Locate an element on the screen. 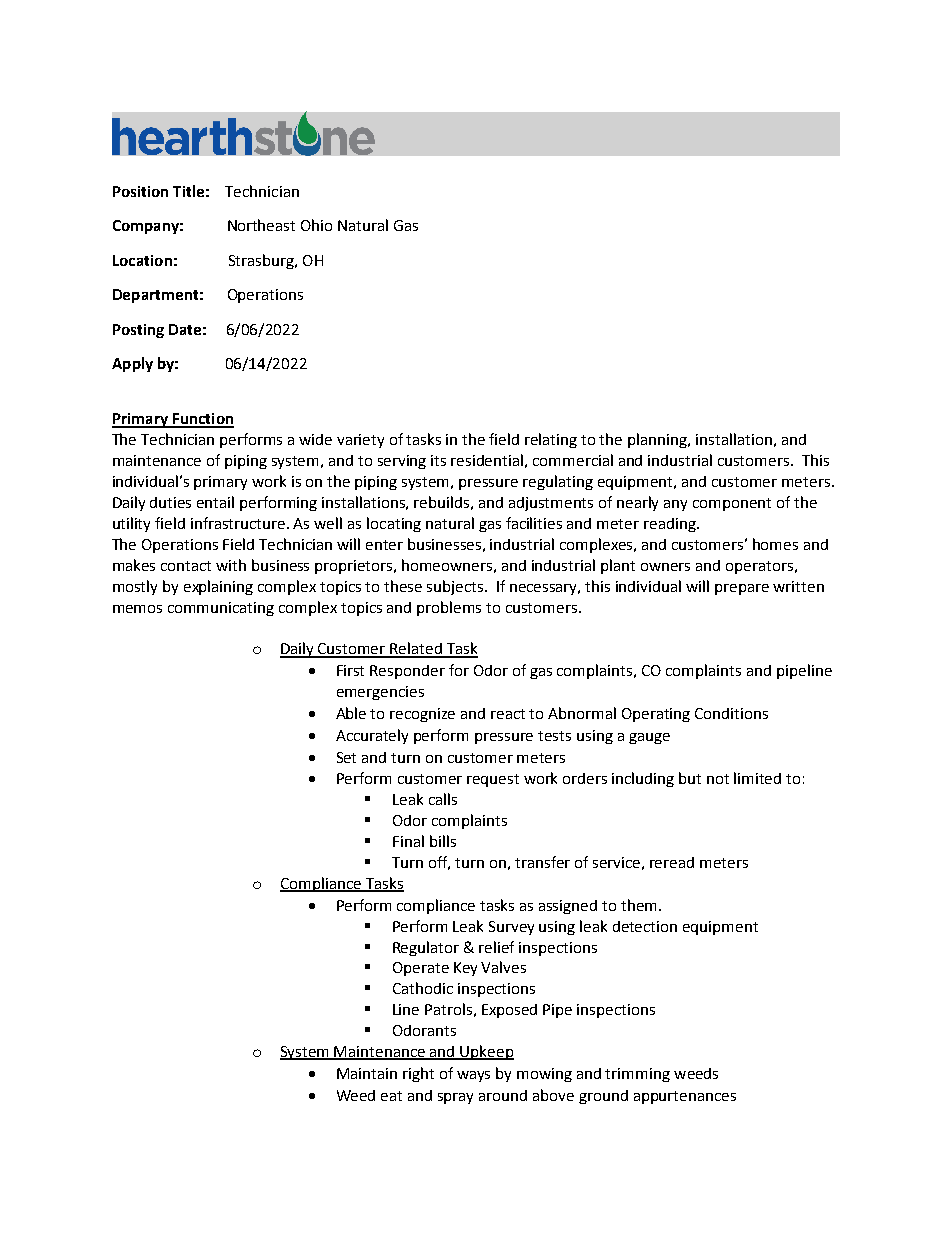 The height and width of the screenshot is (1233, 952). component is located at coordinates (732, 504).
